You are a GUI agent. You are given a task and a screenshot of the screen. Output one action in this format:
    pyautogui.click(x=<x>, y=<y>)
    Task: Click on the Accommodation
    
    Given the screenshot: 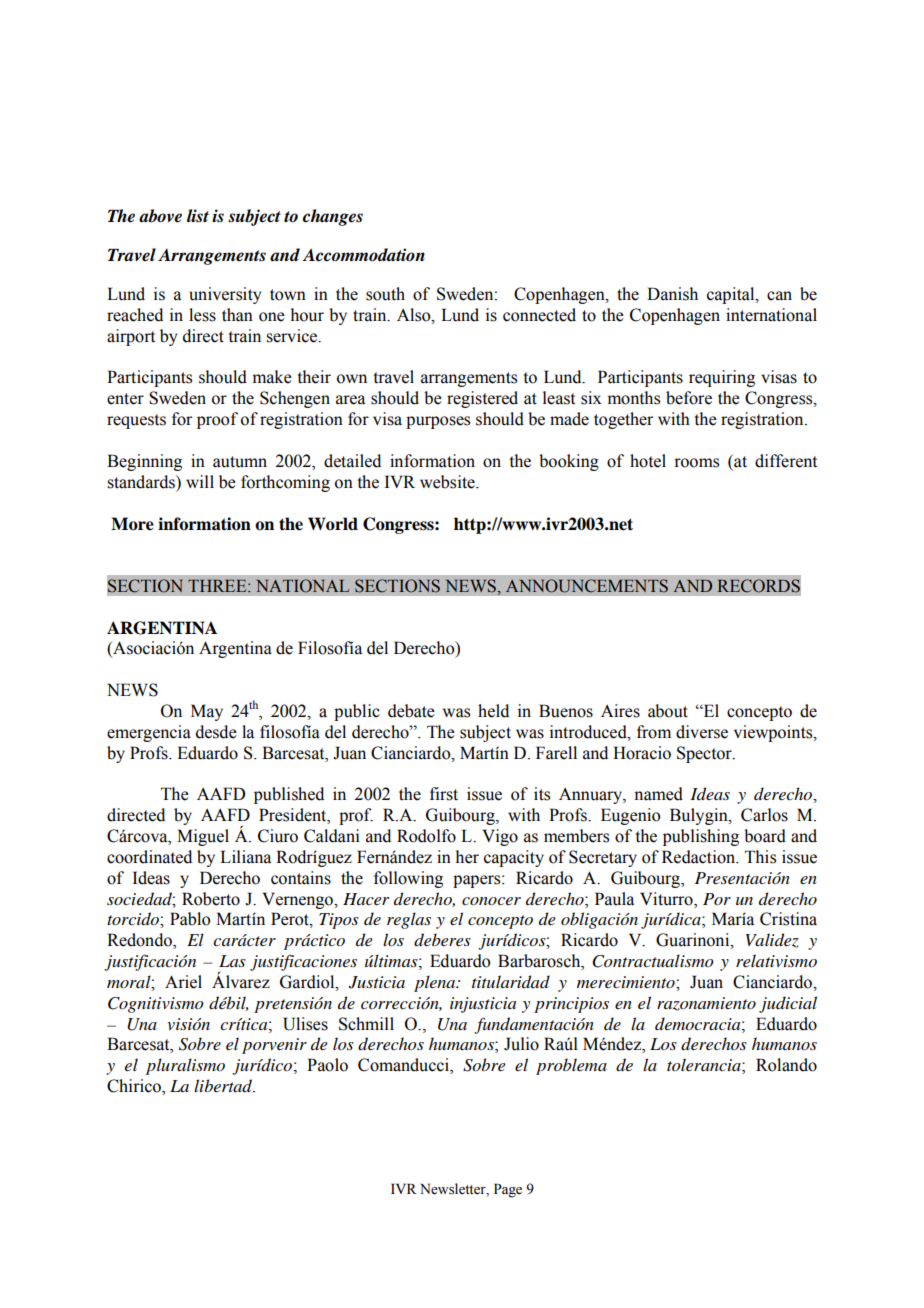 What is the action you would take?
    pyautogui.click(x=363, y=255)
